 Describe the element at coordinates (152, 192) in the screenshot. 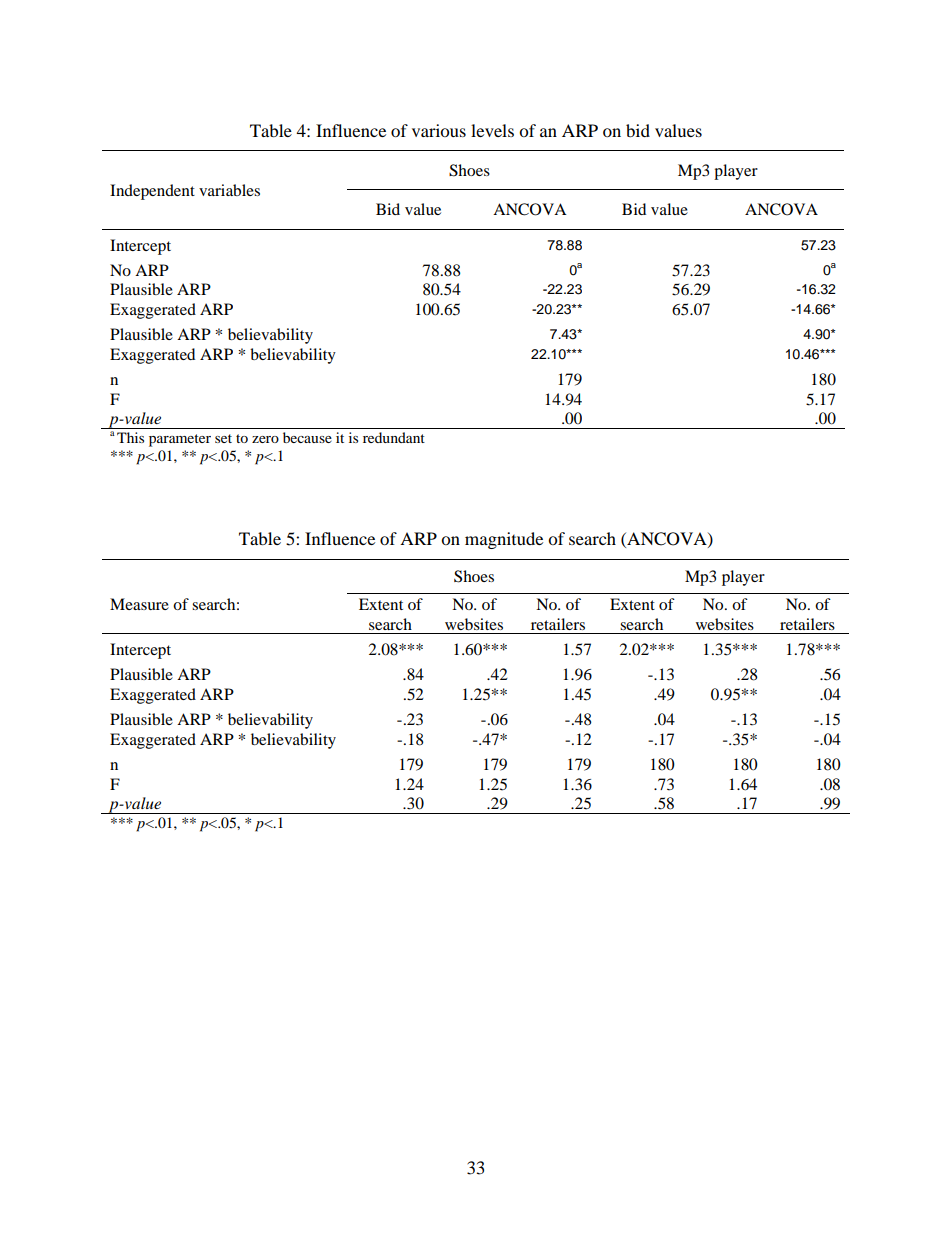

I see `Independent` at that location.
